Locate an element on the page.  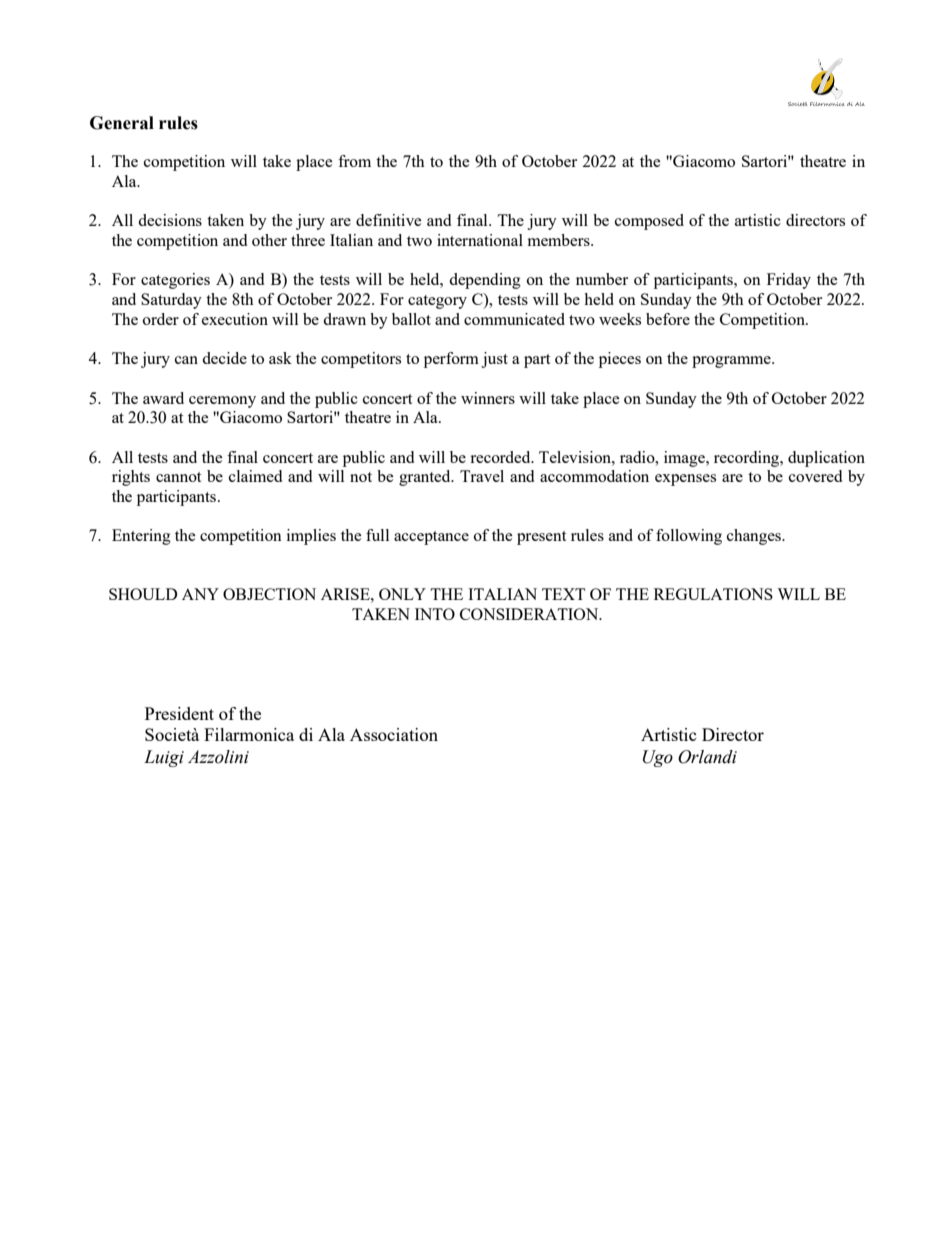
acceptance is located at coordinates (431, 538).
